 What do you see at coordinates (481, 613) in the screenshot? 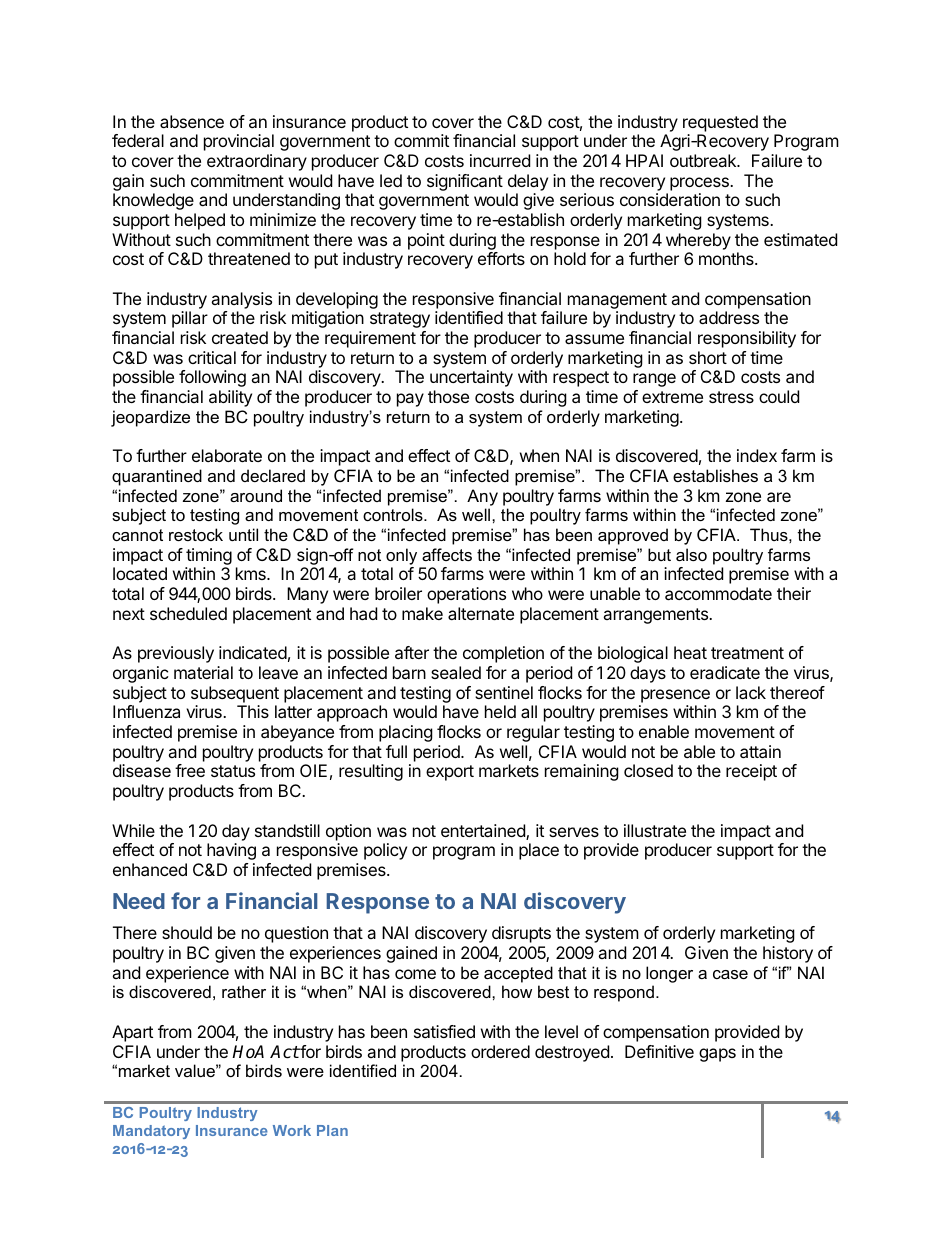
I see `alternate` at bounding box center [481, 613].
